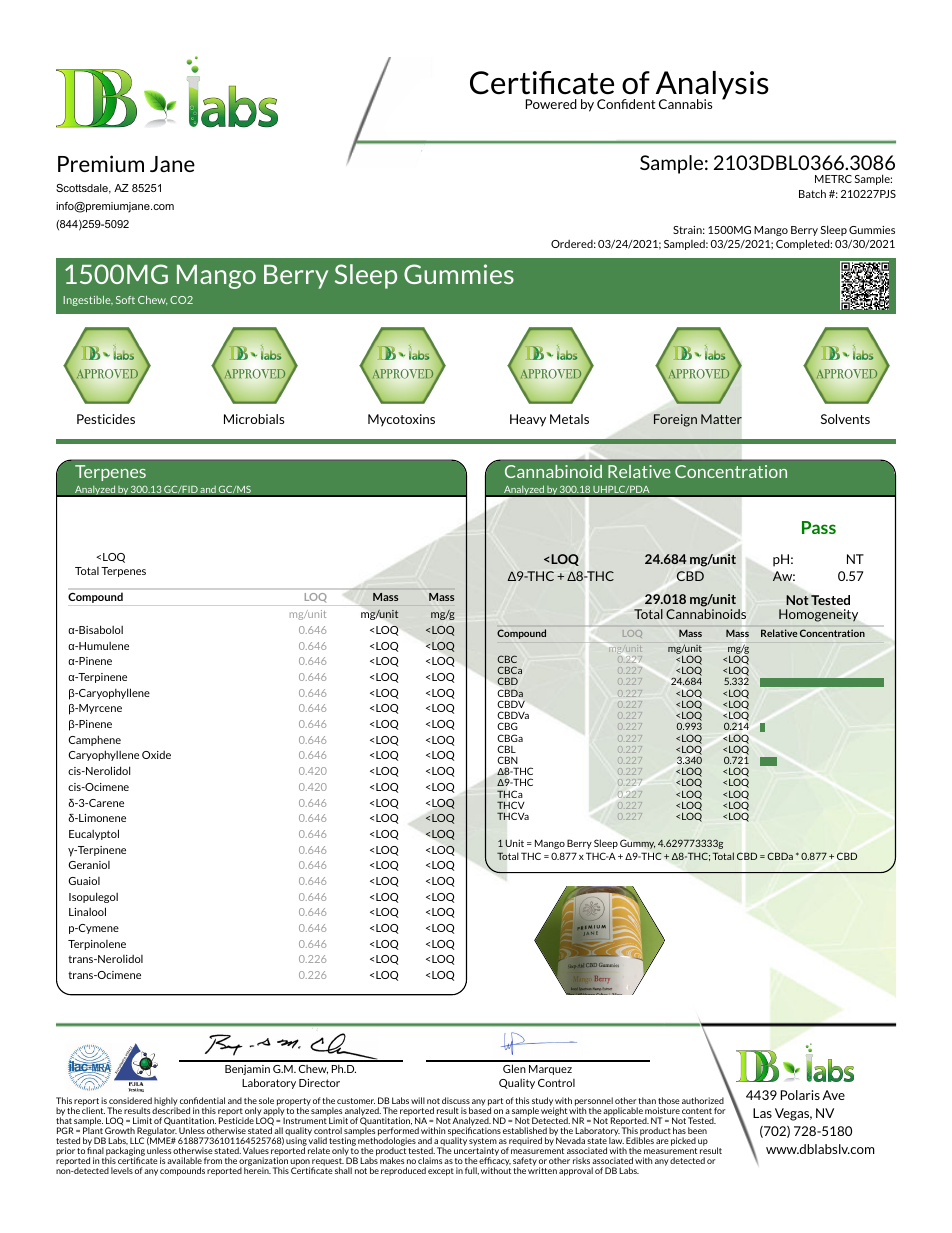 The height and width of the screenshot is (1233, 952). What do you see at coordinates (637, 844) in the screenshot?
I see `Gummy` at bounding box center [637, 844].
